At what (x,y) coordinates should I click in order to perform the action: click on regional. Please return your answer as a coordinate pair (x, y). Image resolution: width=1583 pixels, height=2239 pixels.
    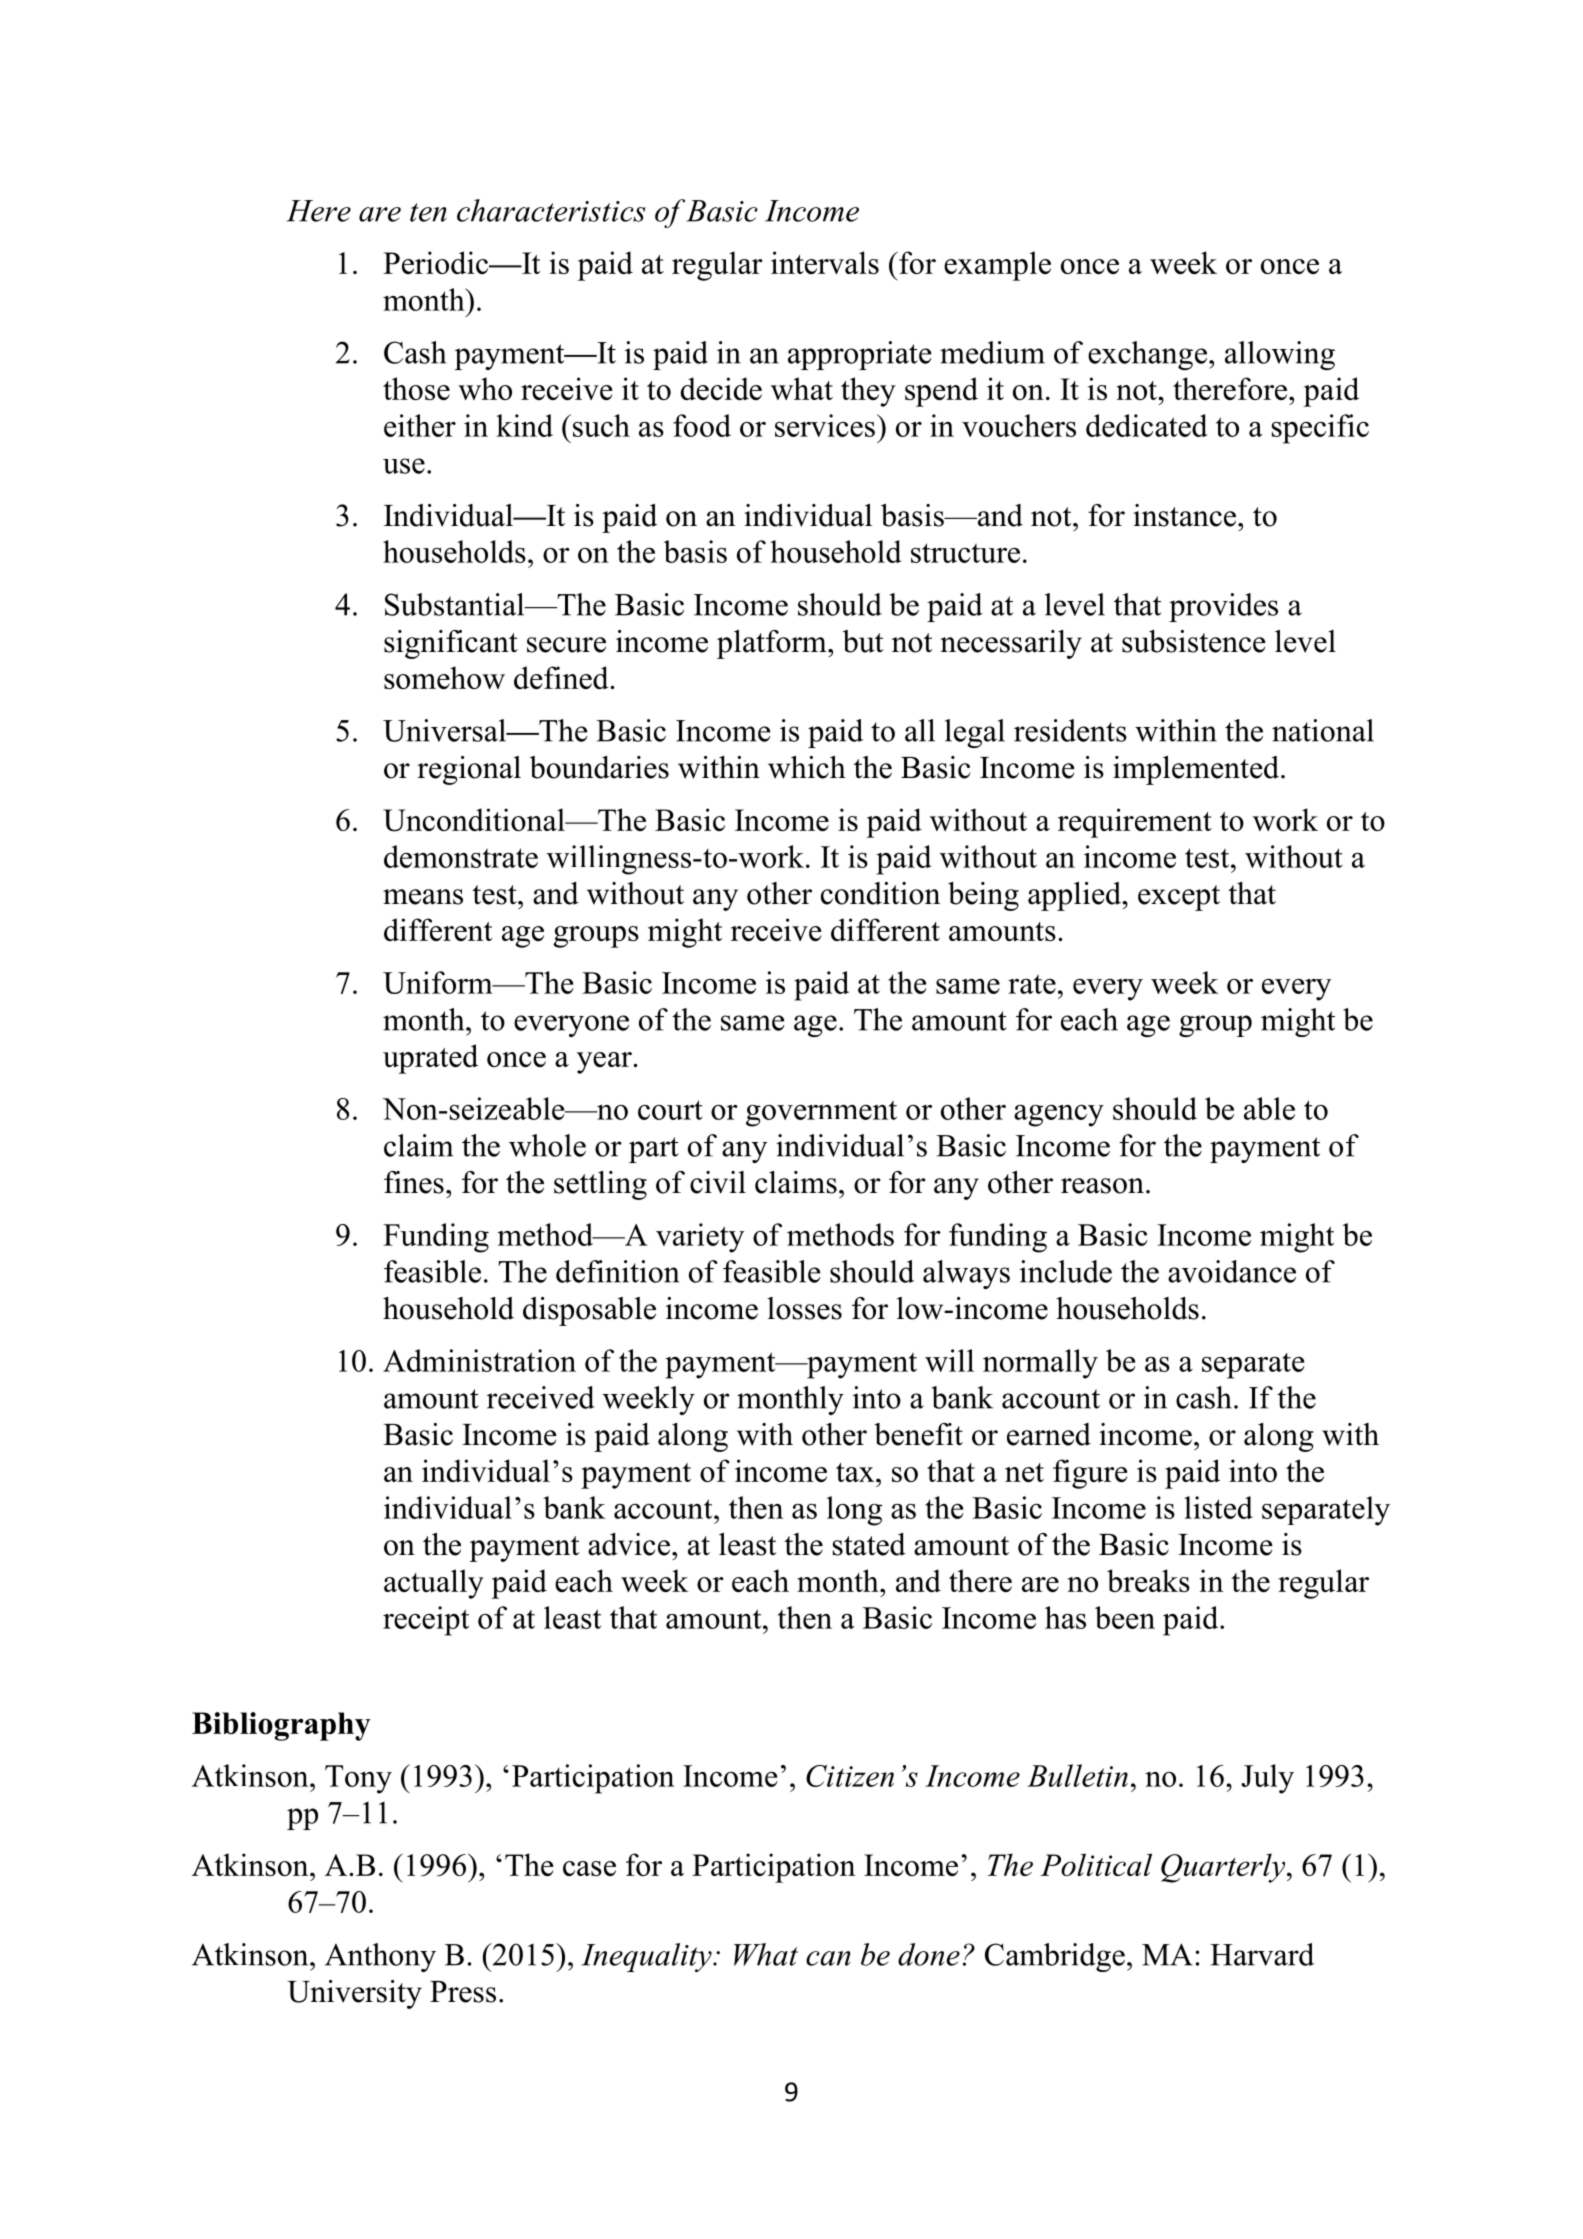
    Looking at the image, I should click on (469, 770).
